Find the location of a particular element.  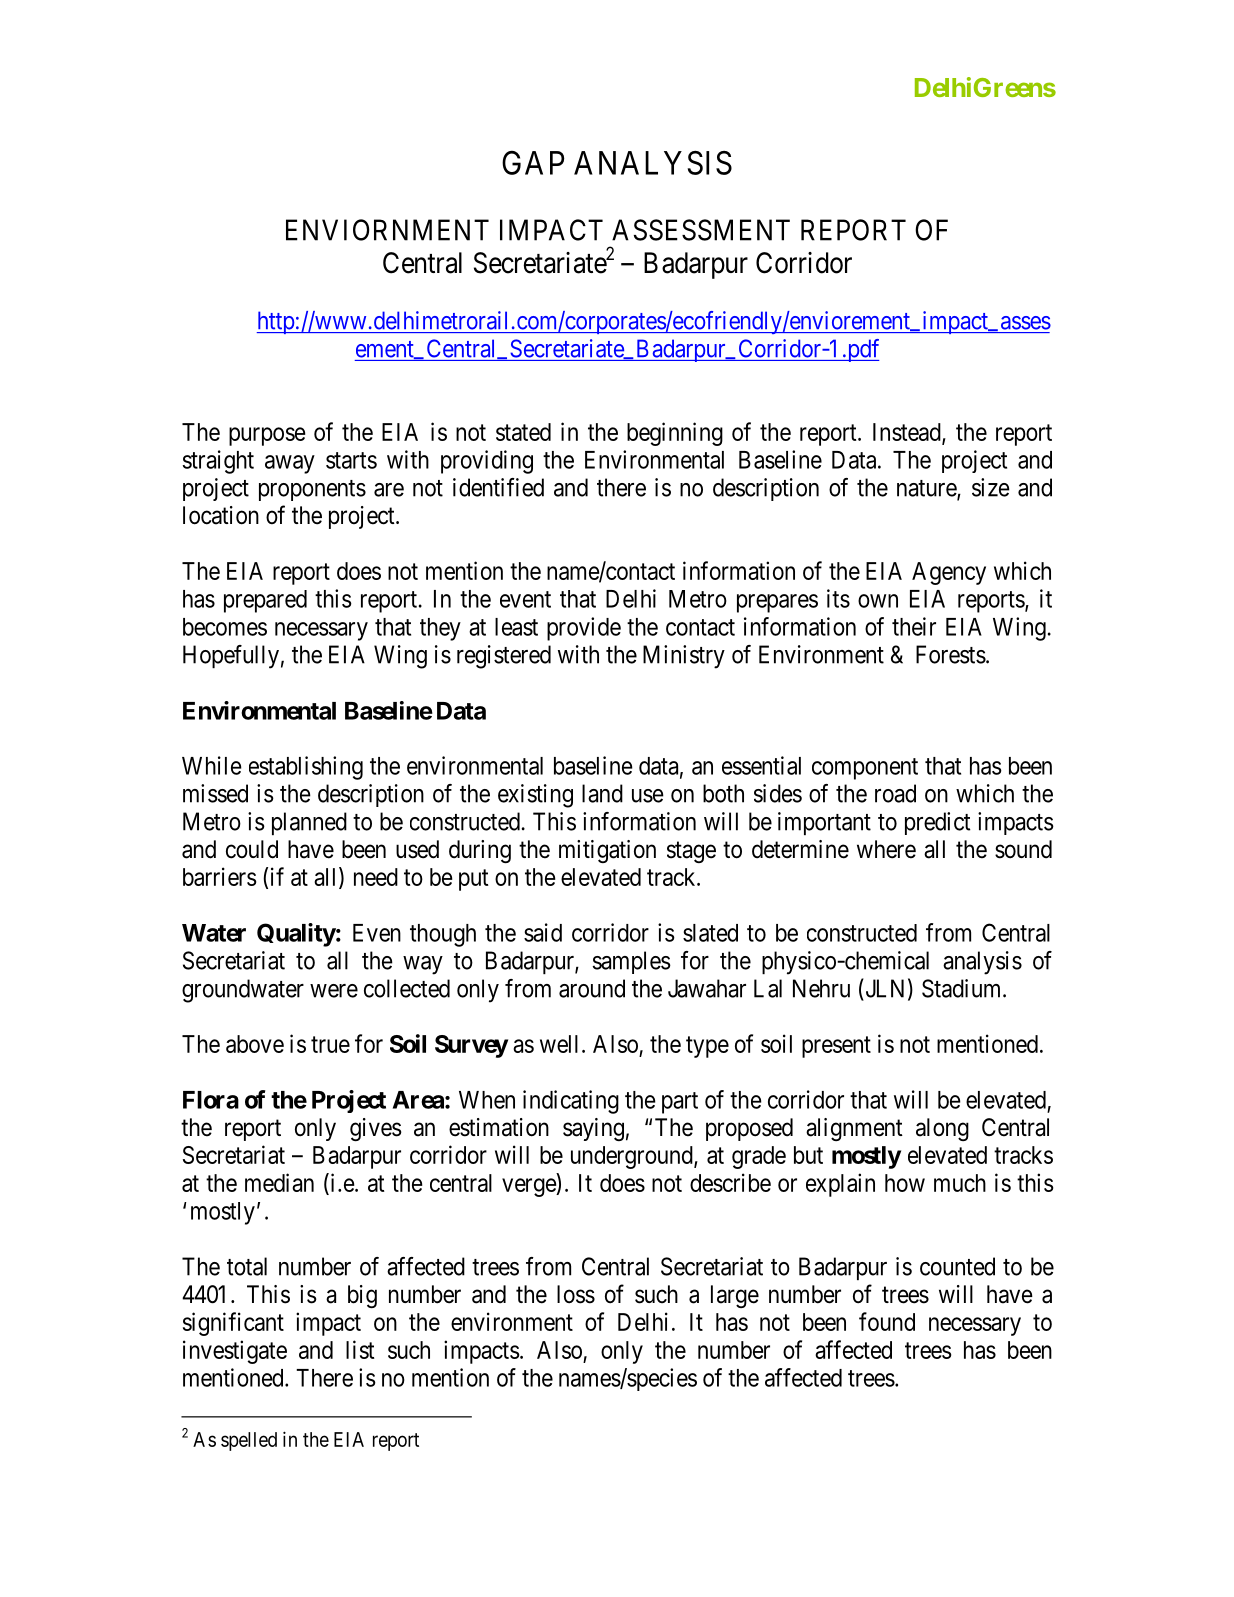

proponents is located at coordinates (312, 490).
